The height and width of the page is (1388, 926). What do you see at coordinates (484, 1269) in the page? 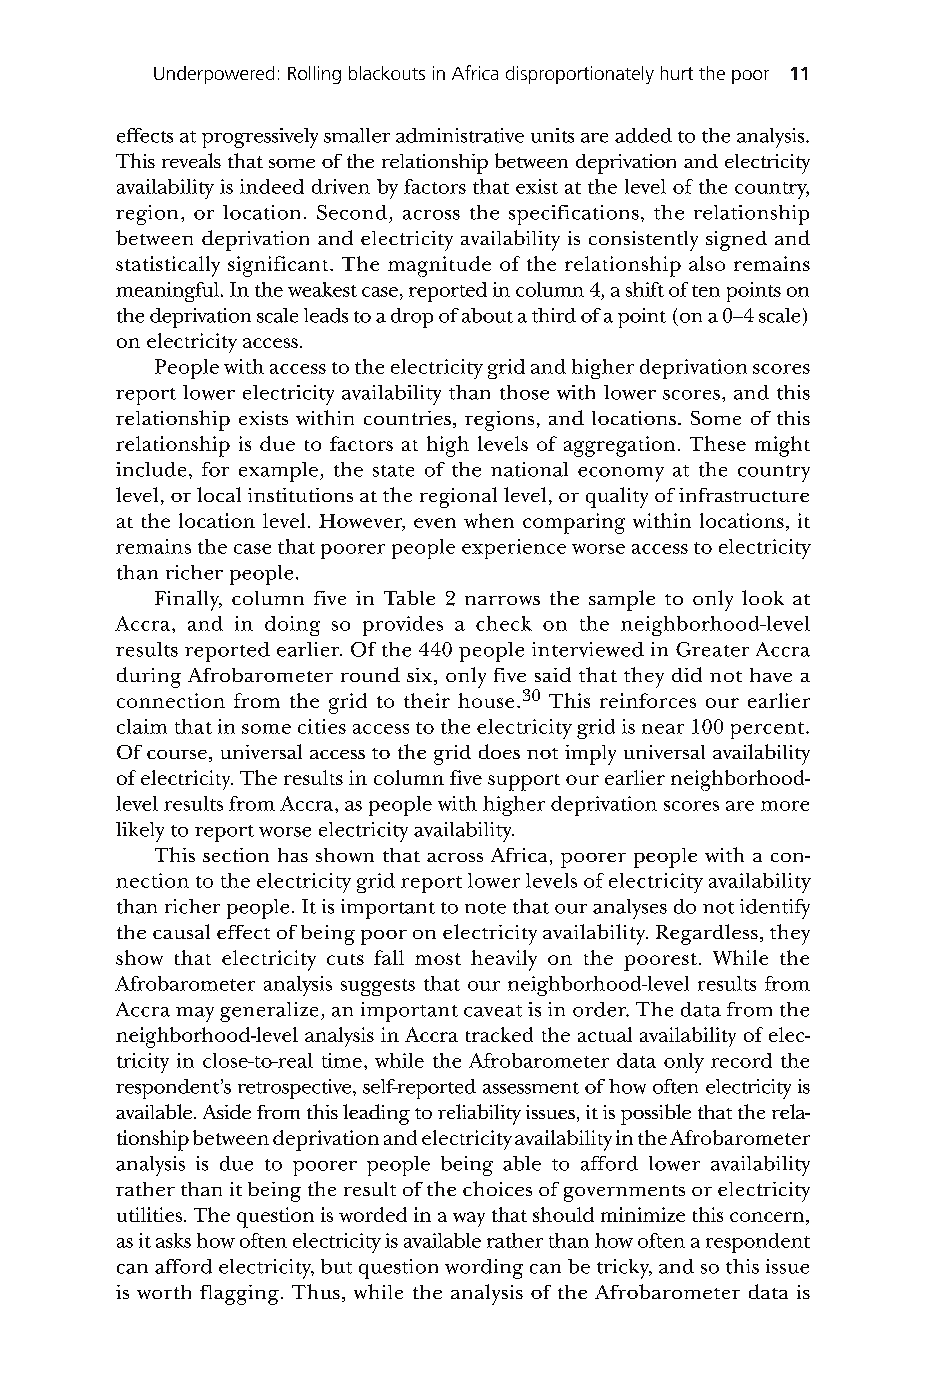
I see `wording` at bounding box center [484, 1269].
